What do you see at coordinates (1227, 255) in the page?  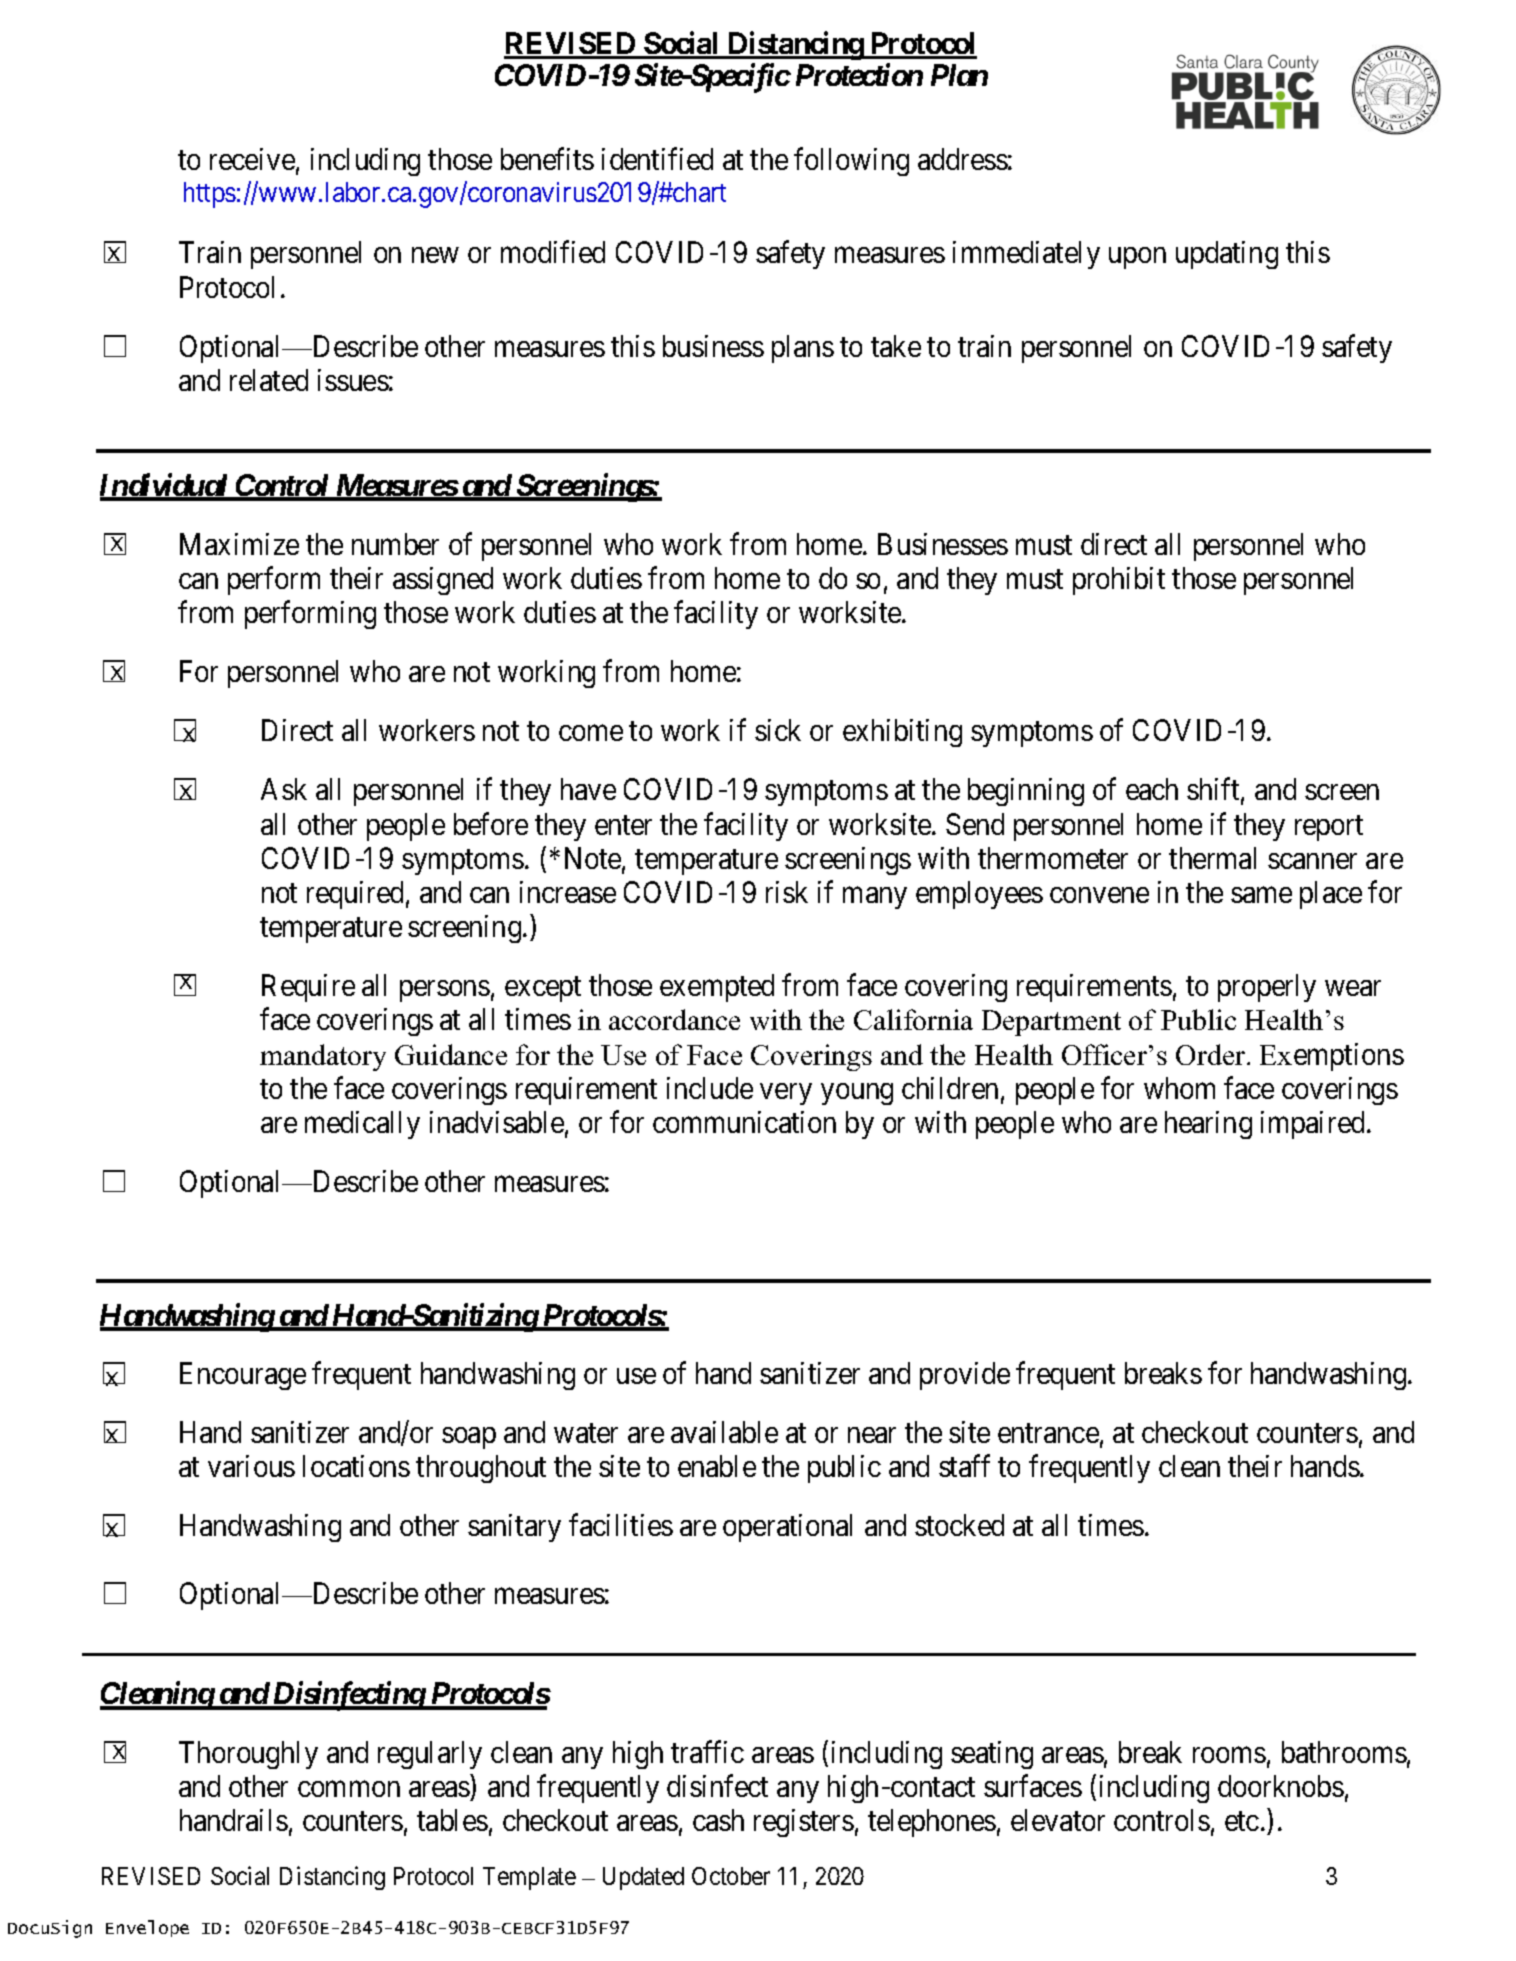 I see `updating` at bounding box center [1227, 255].
